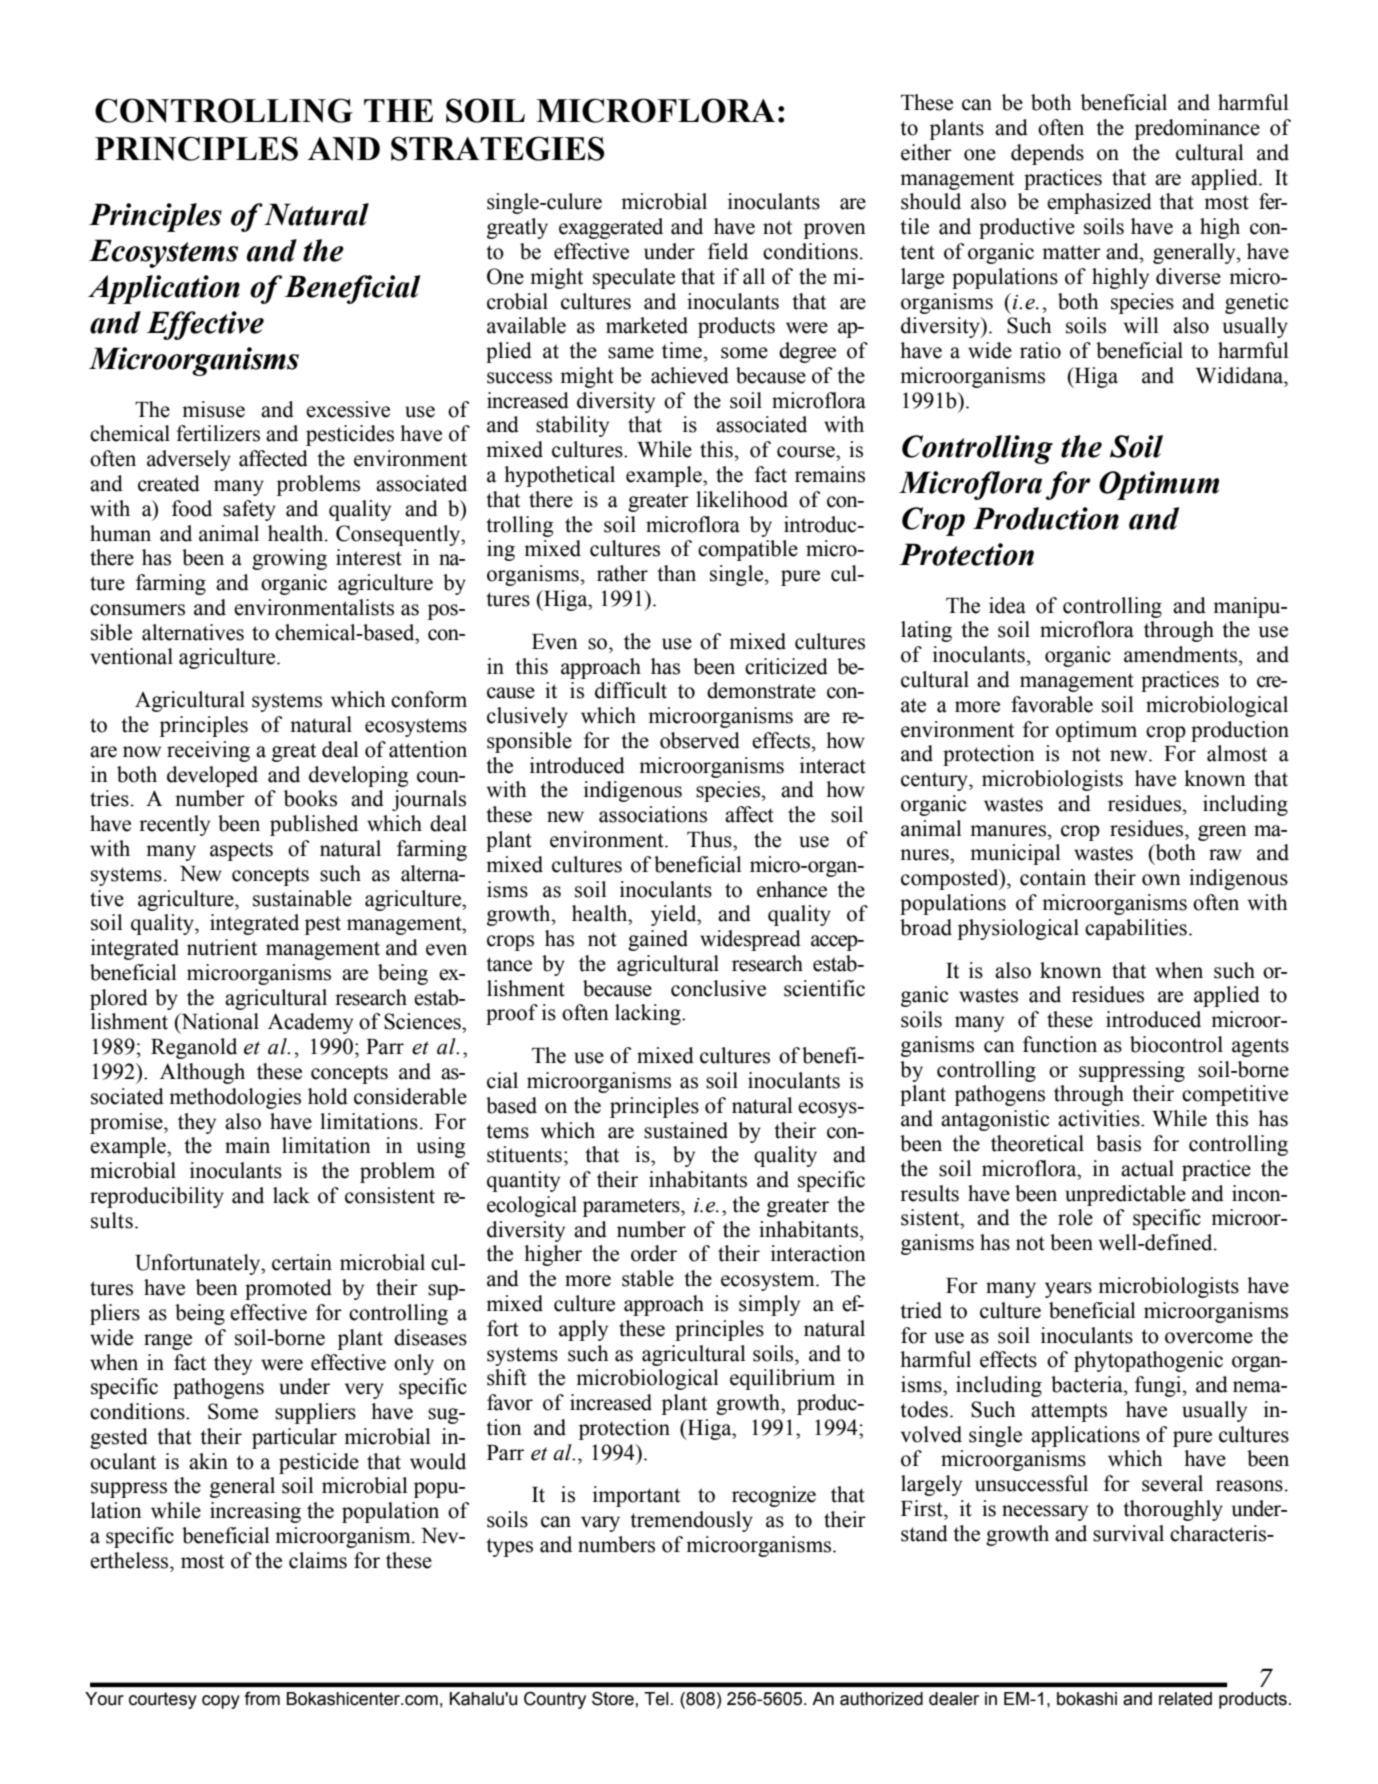 Image resolution: width=1378 pixels, height=1784 pixels. Describe the element at coordinates (262, 1698) in the screenshot. I see `from` at that location.
